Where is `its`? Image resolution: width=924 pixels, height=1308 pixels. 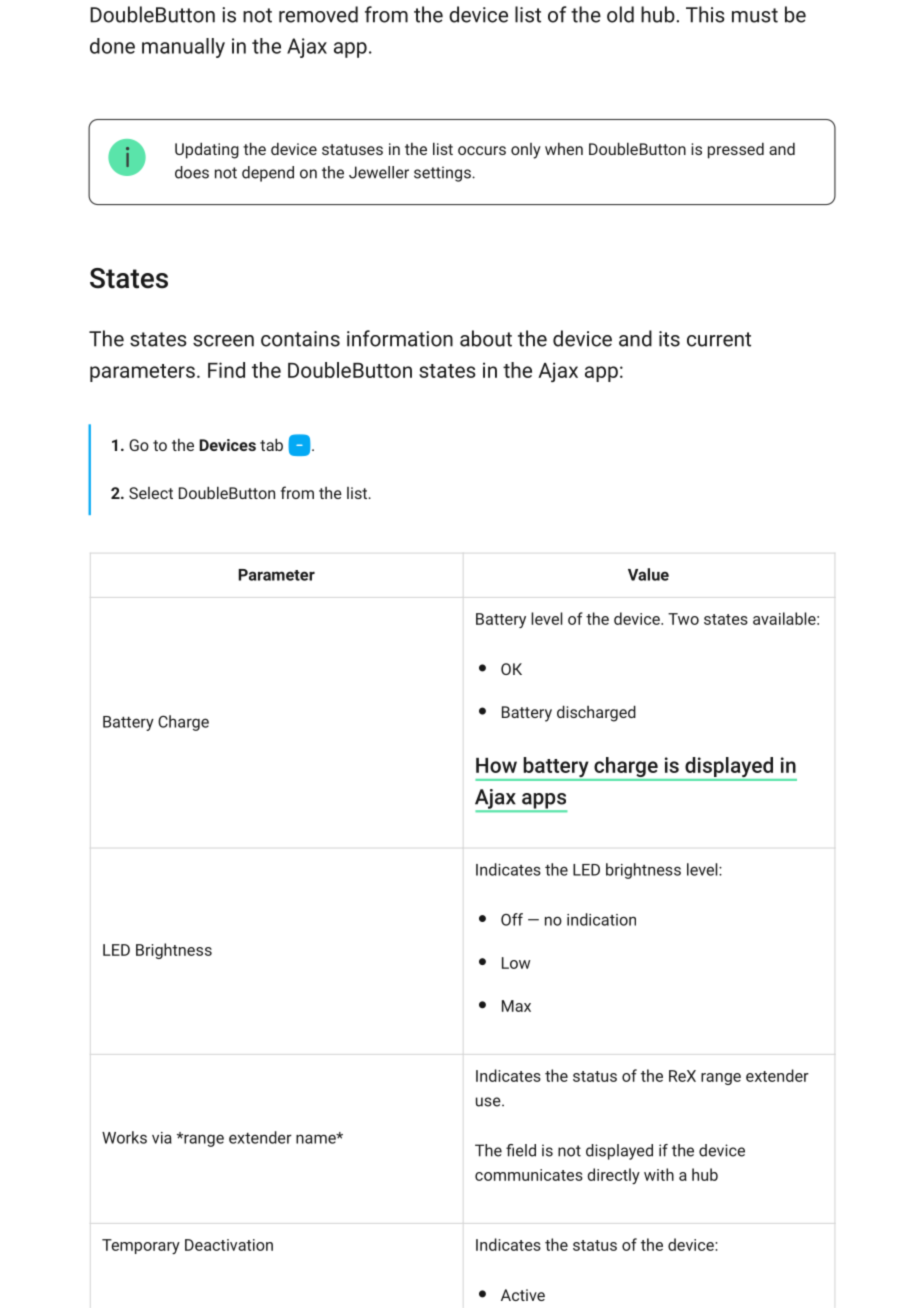 its is located at coordinates (669, 339).
